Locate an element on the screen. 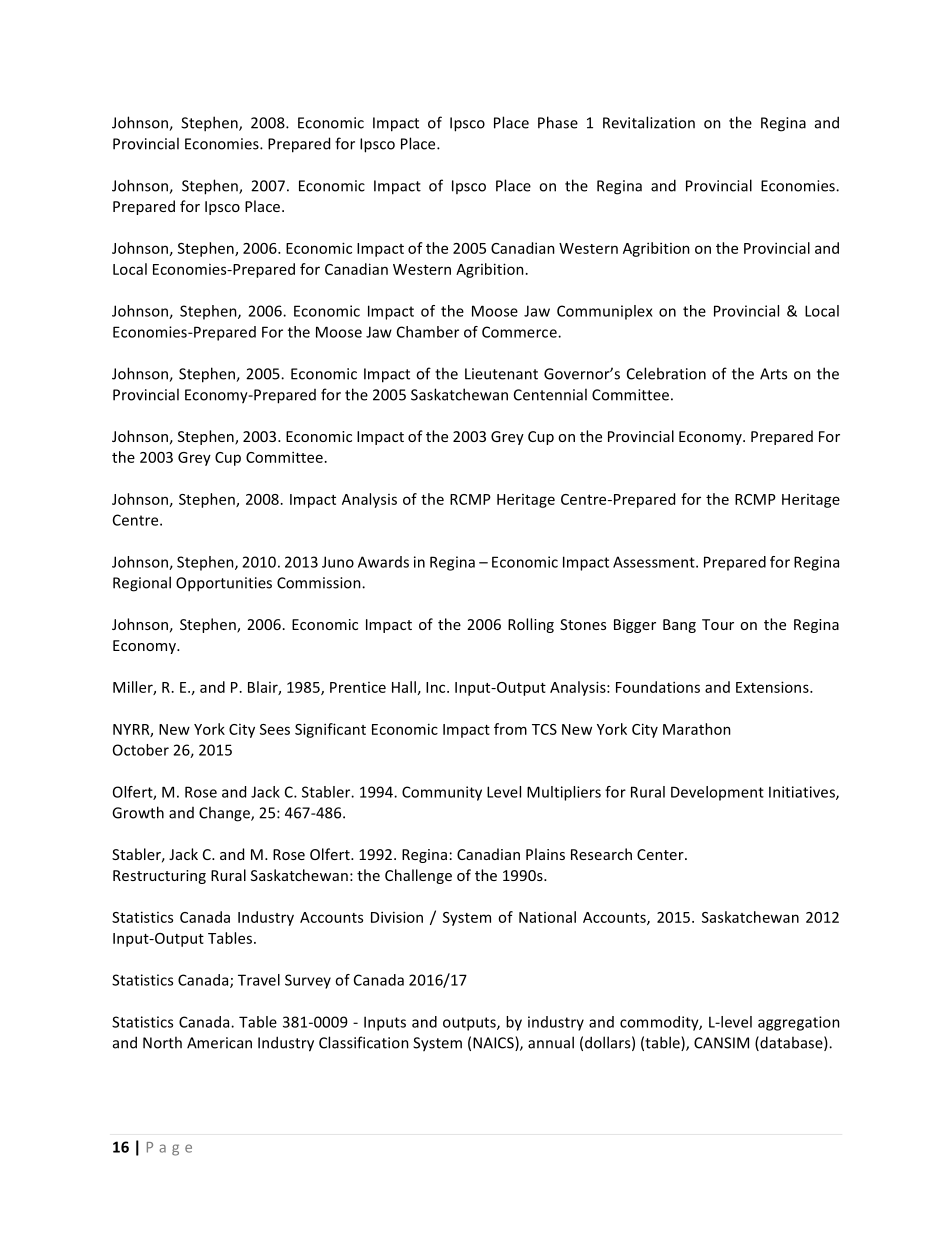 Image resolution: width=952 pixels, height=1233 pixels. Sees is located at coordinates (275, 729).
